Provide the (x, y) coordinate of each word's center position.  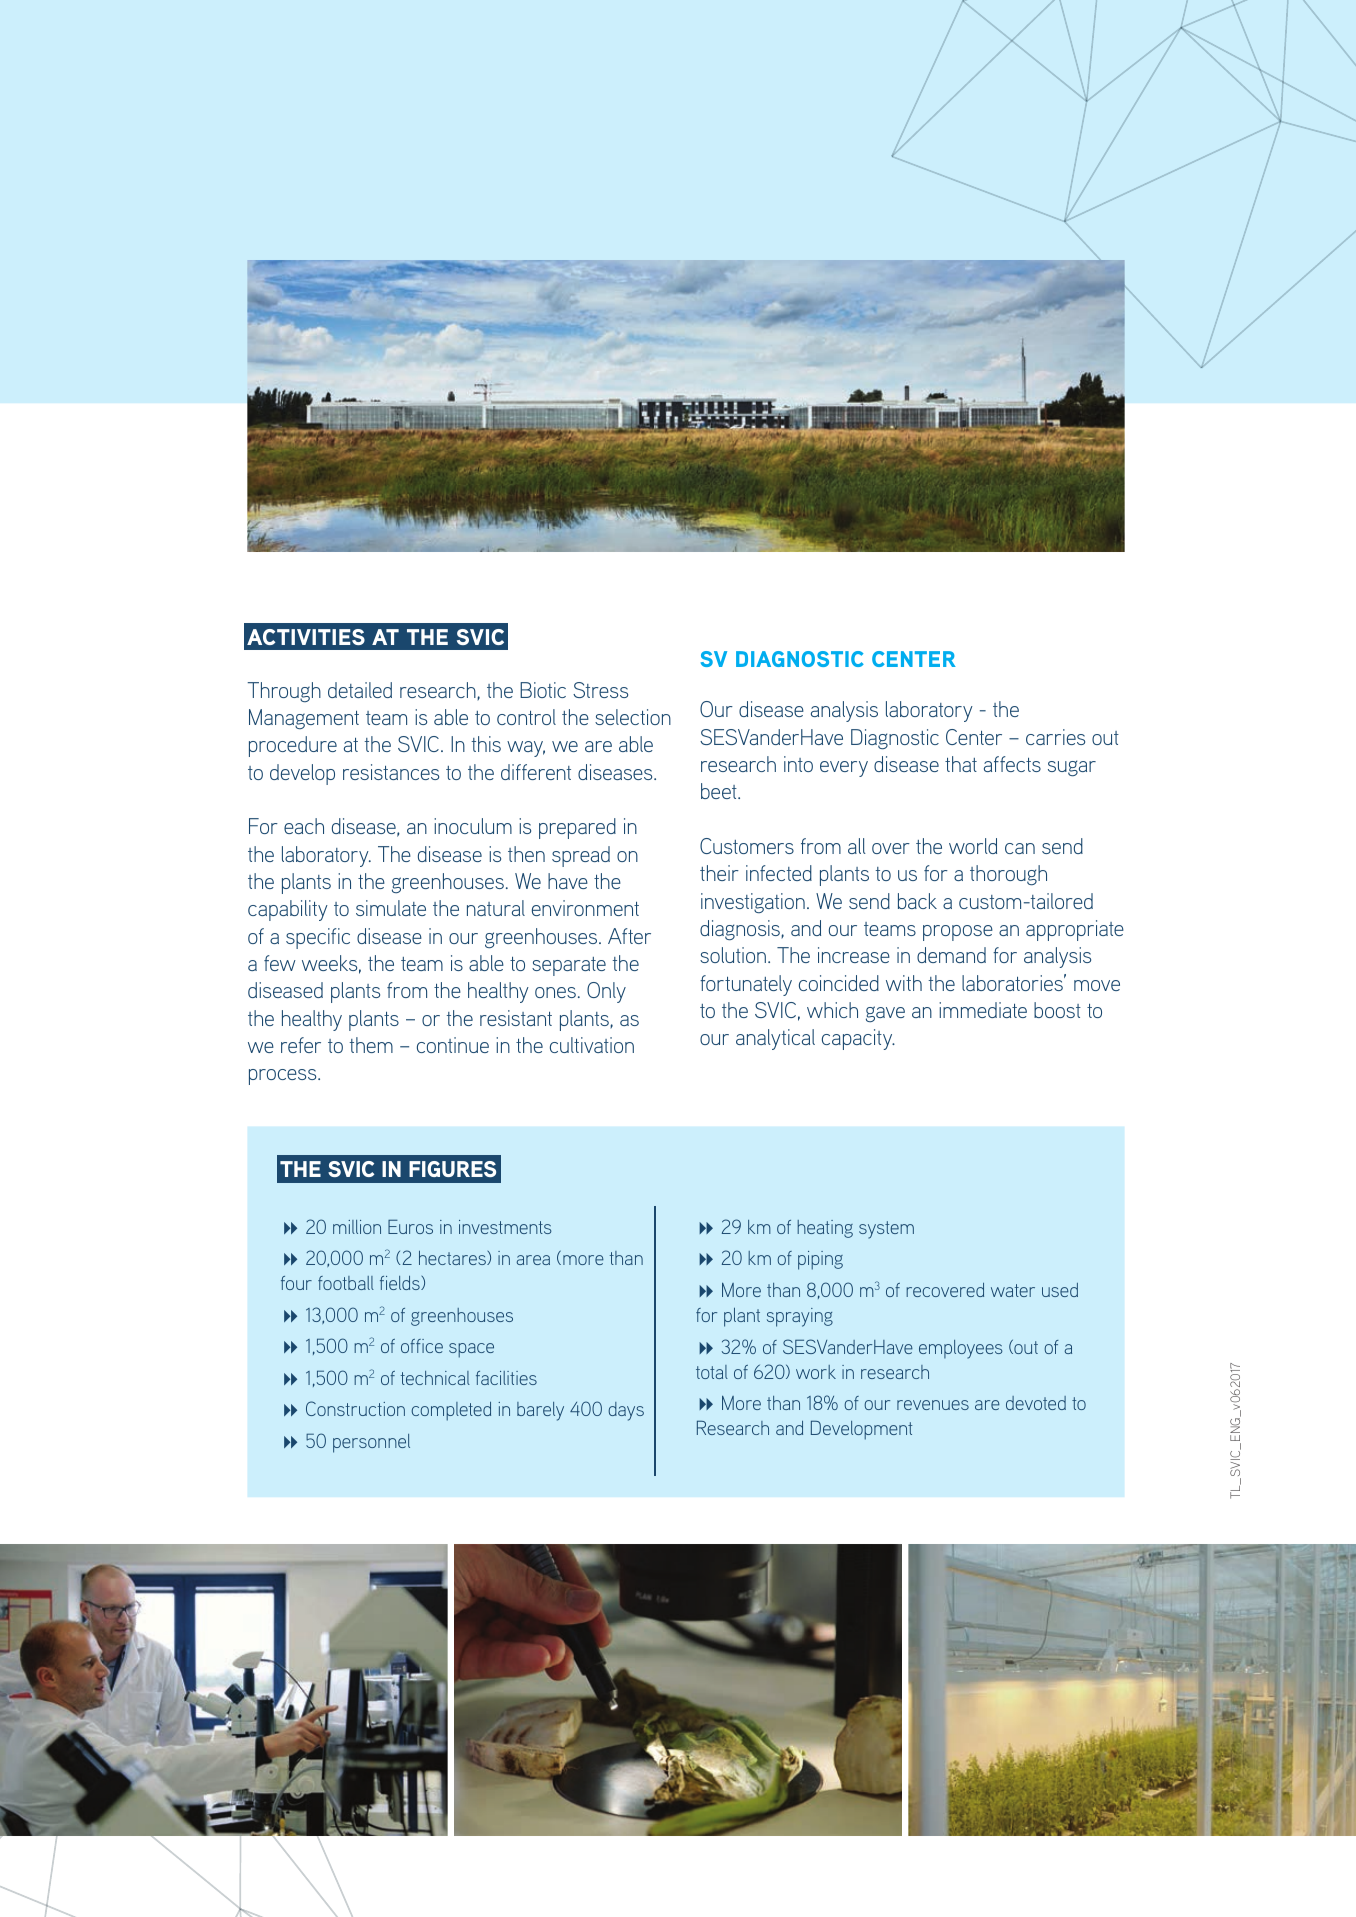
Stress (600, 690)
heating (825, 1229)
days (626, 1411)
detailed (360, 690)
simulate (391, 908)
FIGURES (452, 1169)
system (886, 1230)
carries (1055, 737)
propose (958, 933)
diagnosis (741, 930)
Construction (355, 1408)
